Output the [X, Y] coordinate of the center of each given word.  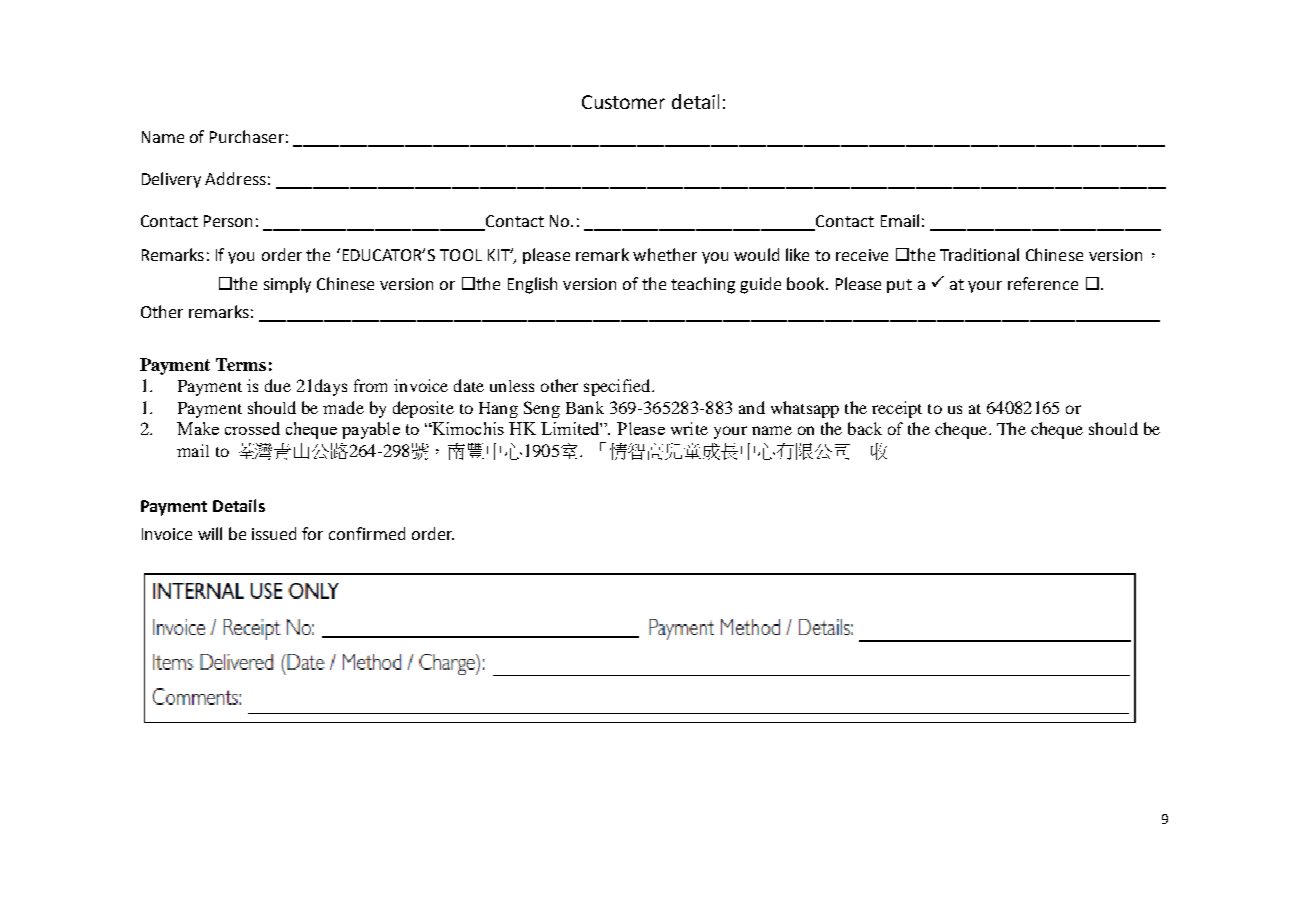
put [899, 286]
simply [287, 285]
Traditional [979, 254]
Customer [623, 102]
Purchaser [247, 136]
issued [274, 533]
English [532, 285]
